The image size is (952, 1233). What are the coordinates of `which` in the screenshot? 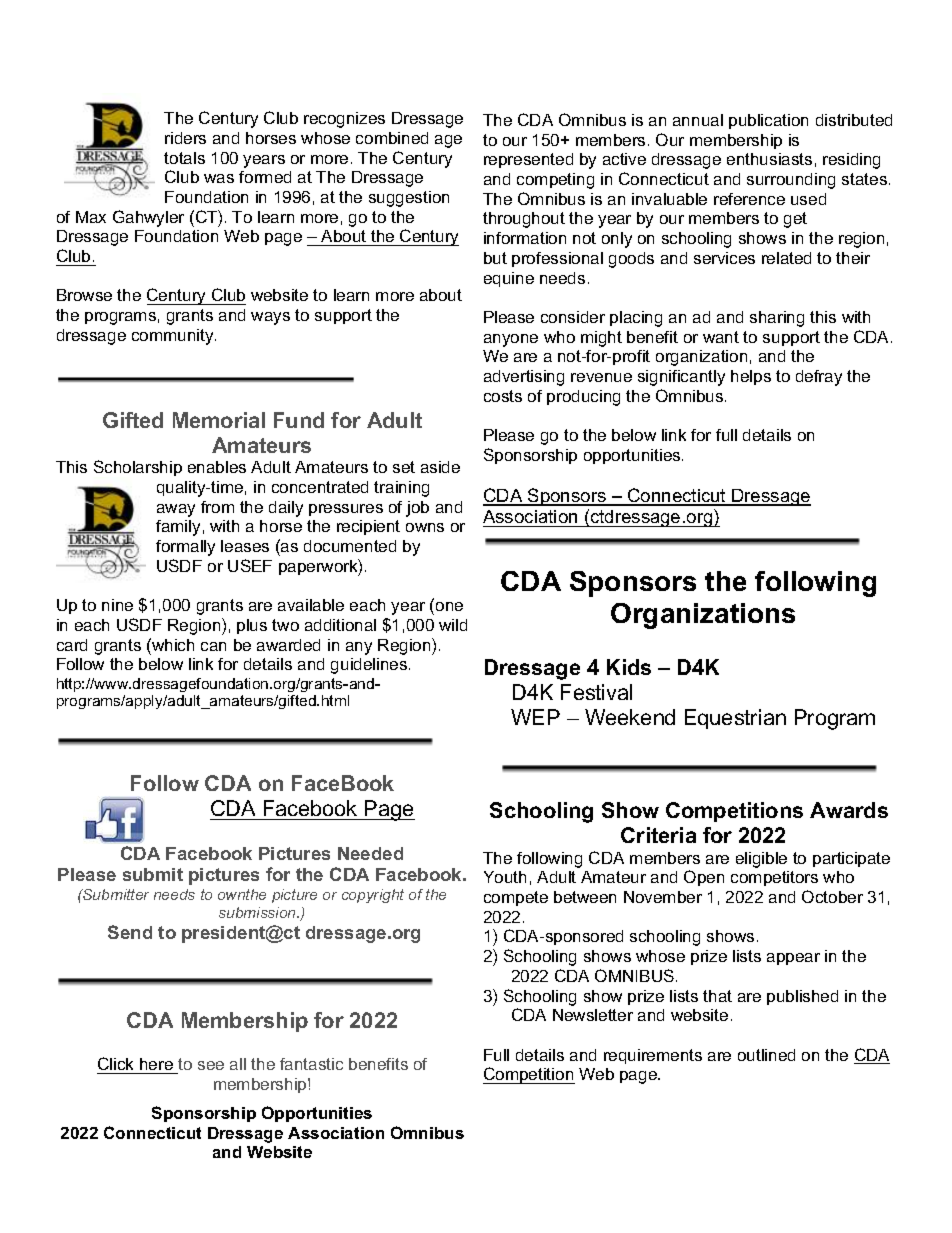 It's located at (172, 644).
